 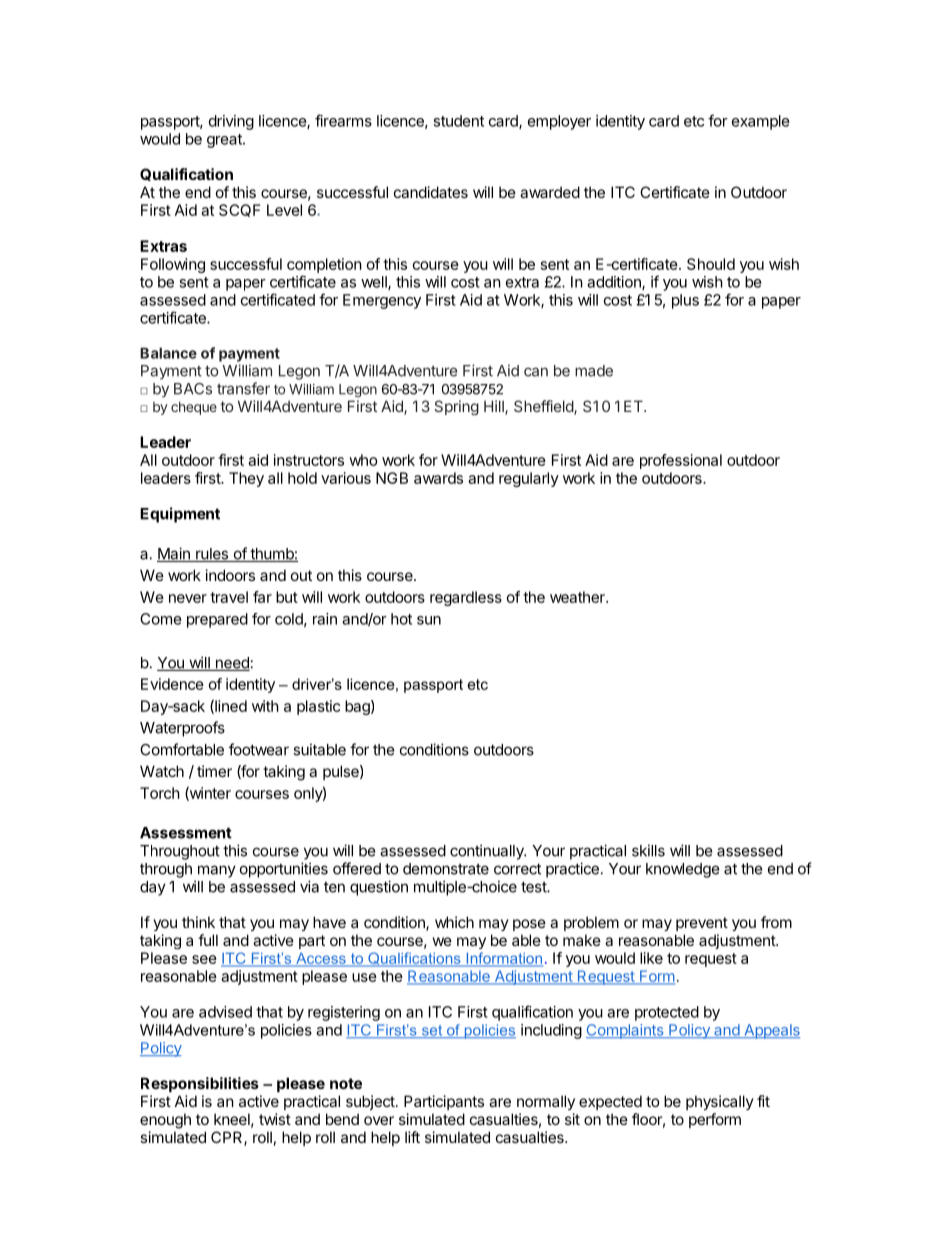 What do you see at coordinates (681, 461) in the page?
I see `professional` at bounding box center [681, 461].
